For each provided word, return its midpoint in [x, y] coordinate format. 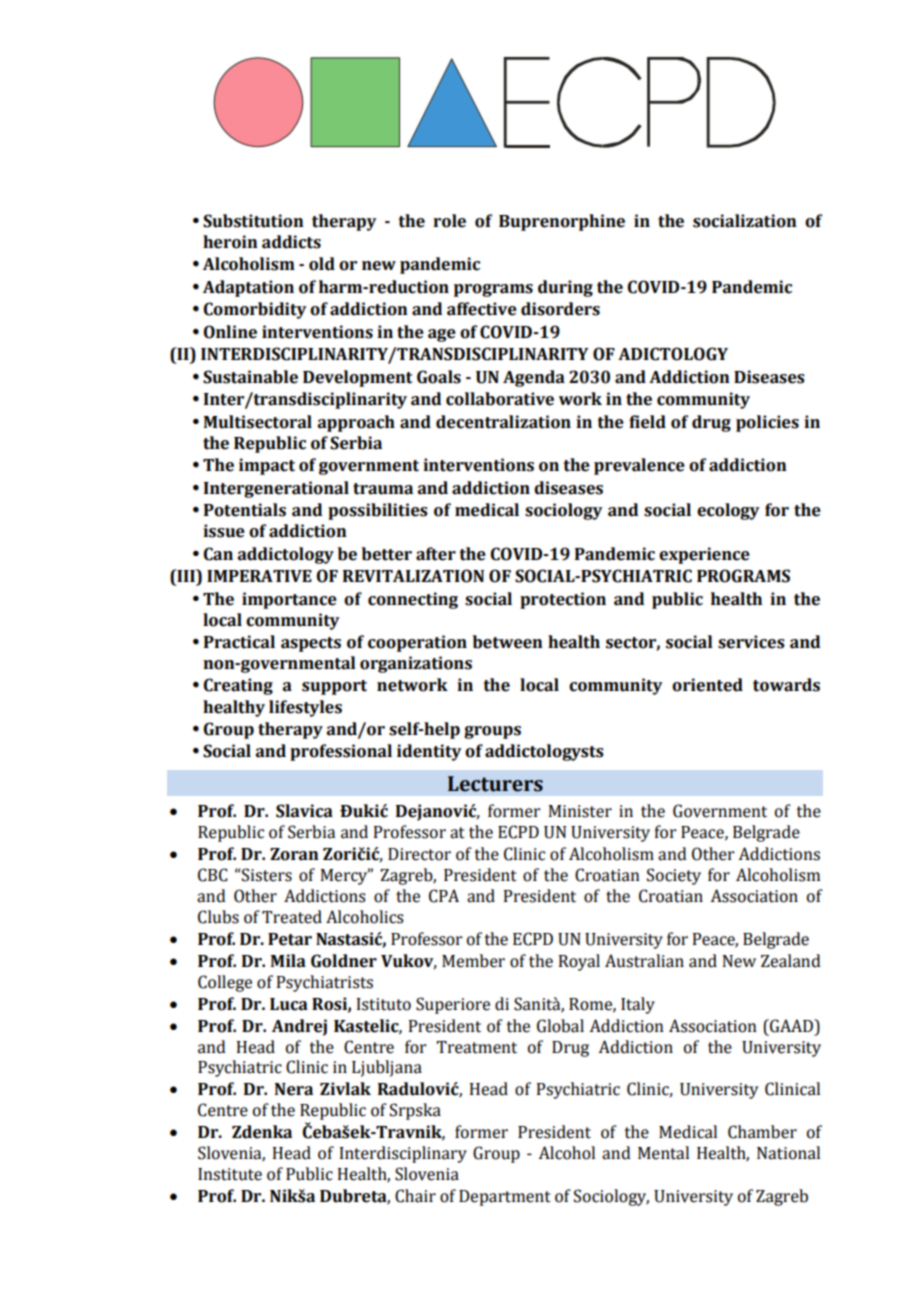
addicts [291, 242]
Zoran [294, 854]
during [565, 288]
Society [674, 876]
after [436, 554]
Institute [230, 1174]
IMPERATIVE [259, 576]
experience [704, 555]
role [449, 221]
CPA [444, 896]
